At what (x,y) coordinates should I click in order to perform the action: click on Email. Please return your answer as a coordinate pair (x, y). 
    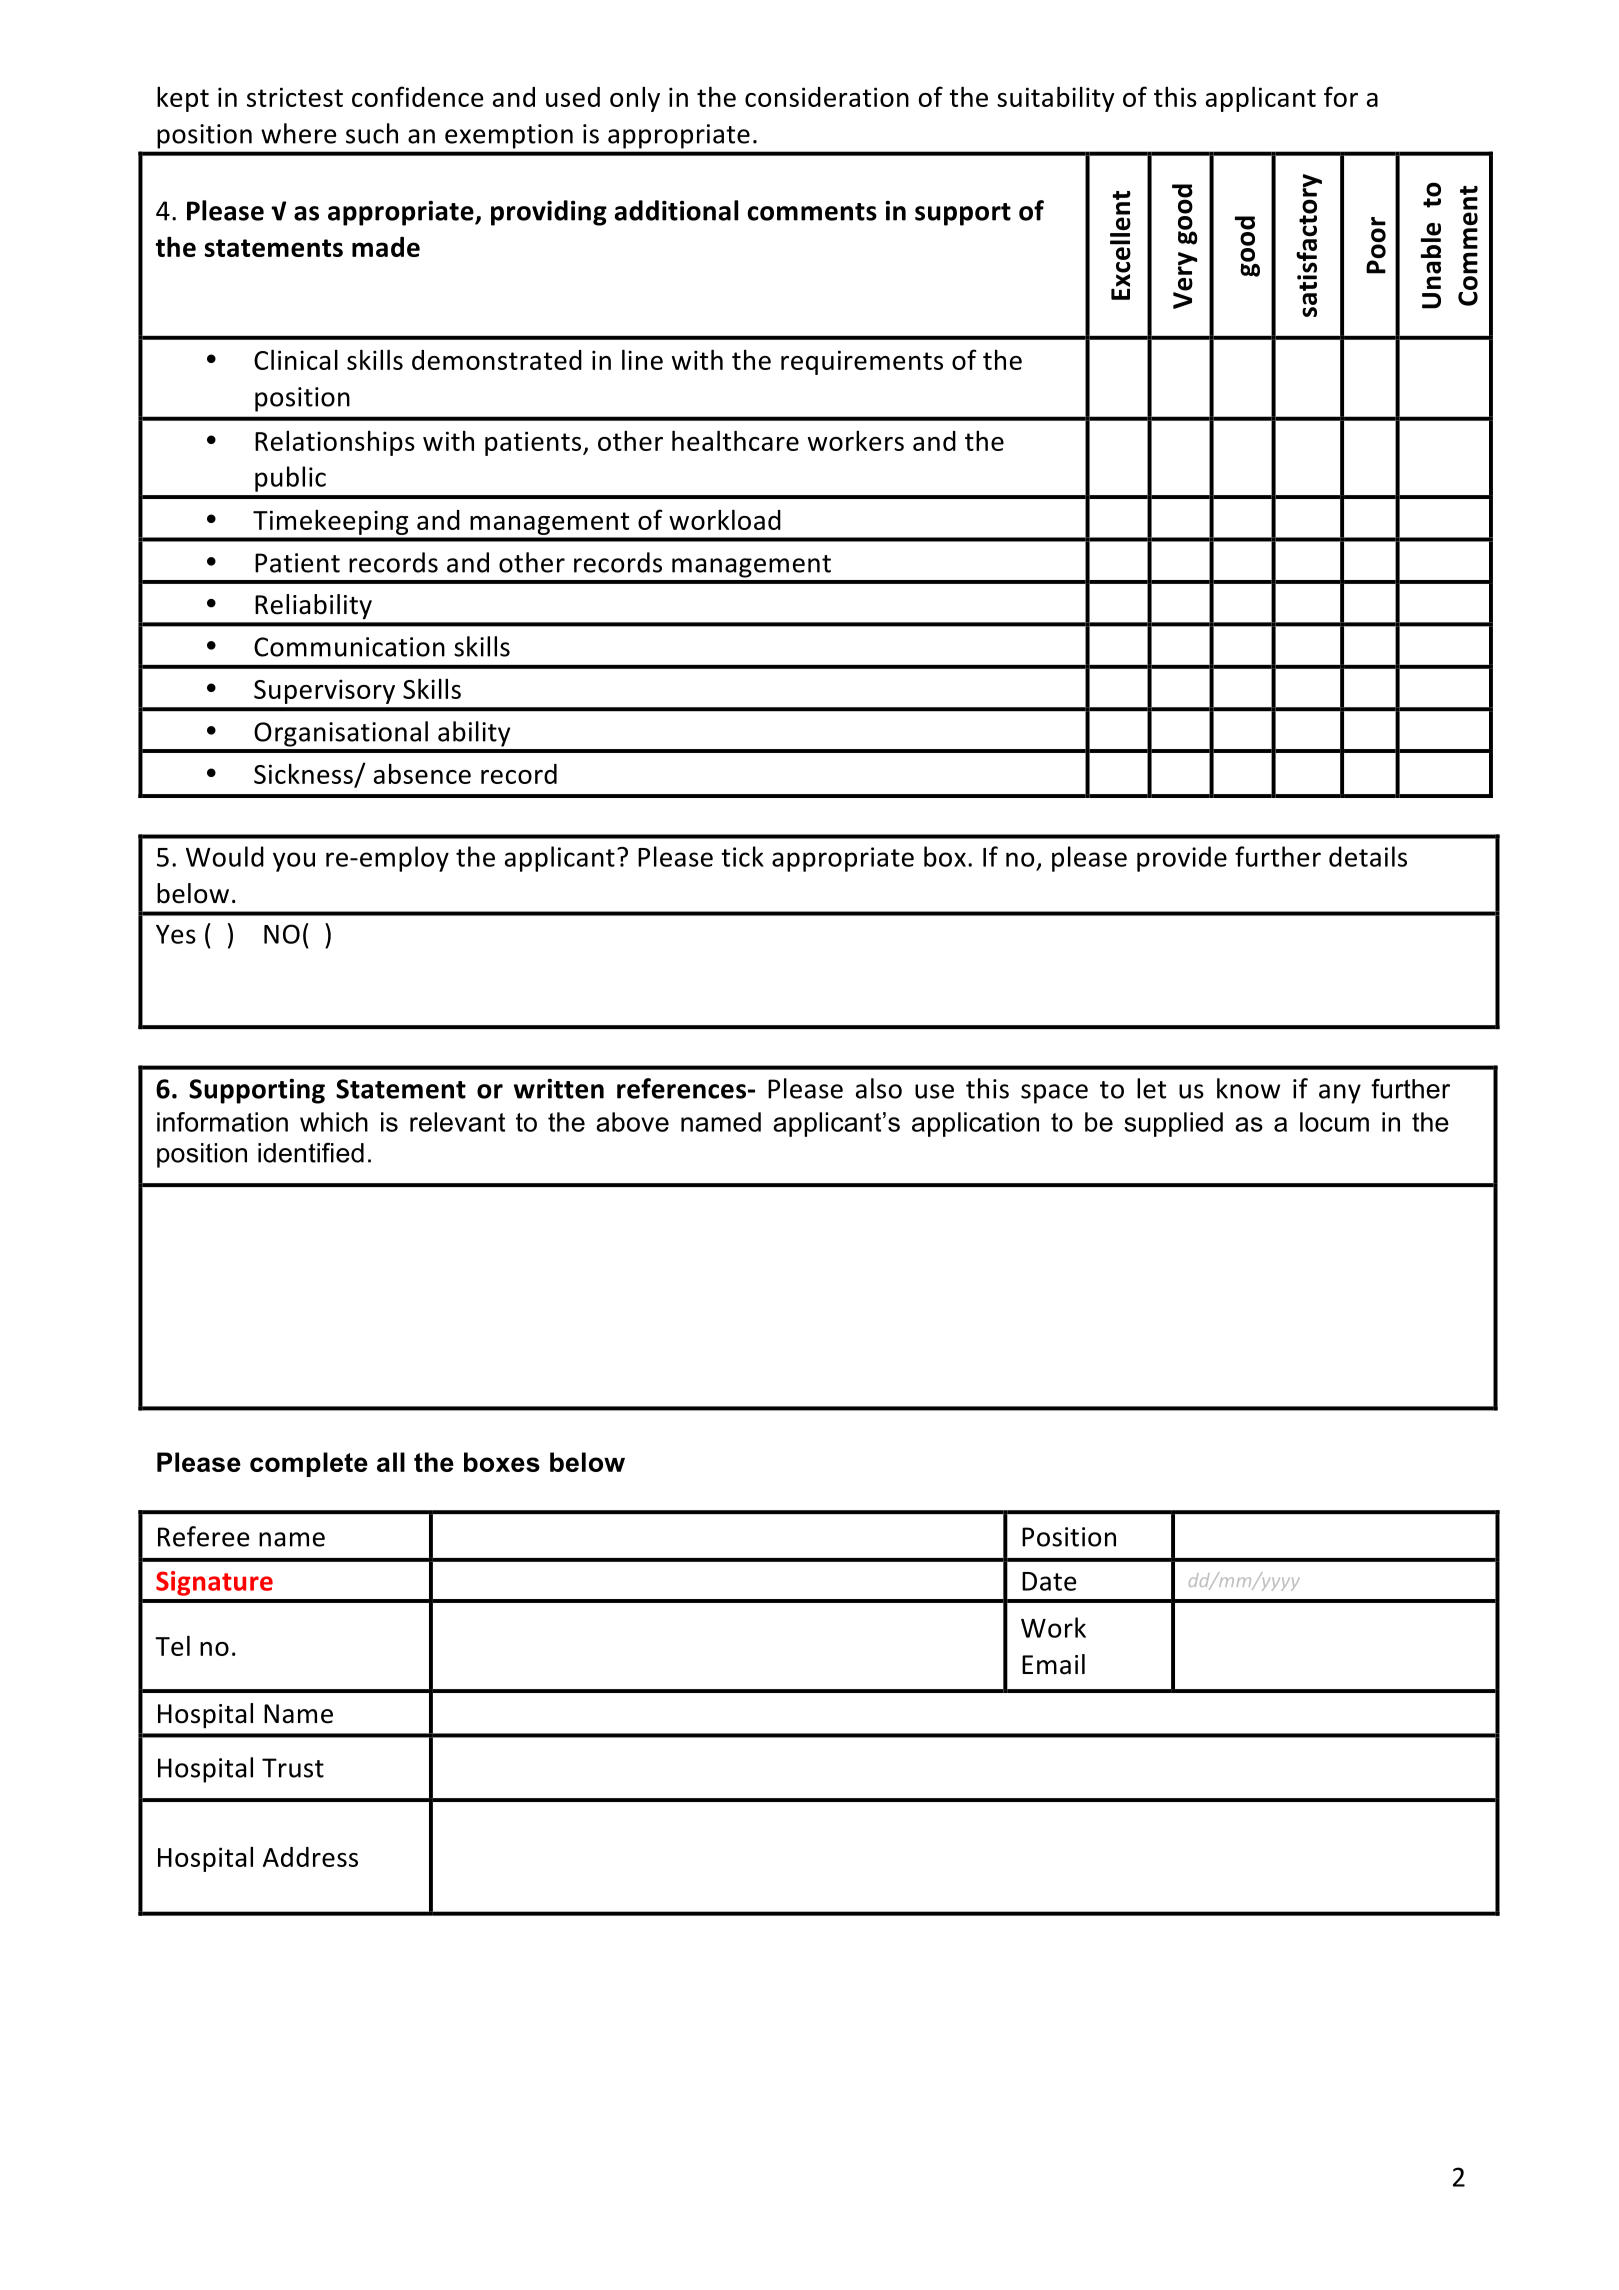
    Looking at the image, I should click on (1053, 1664).
